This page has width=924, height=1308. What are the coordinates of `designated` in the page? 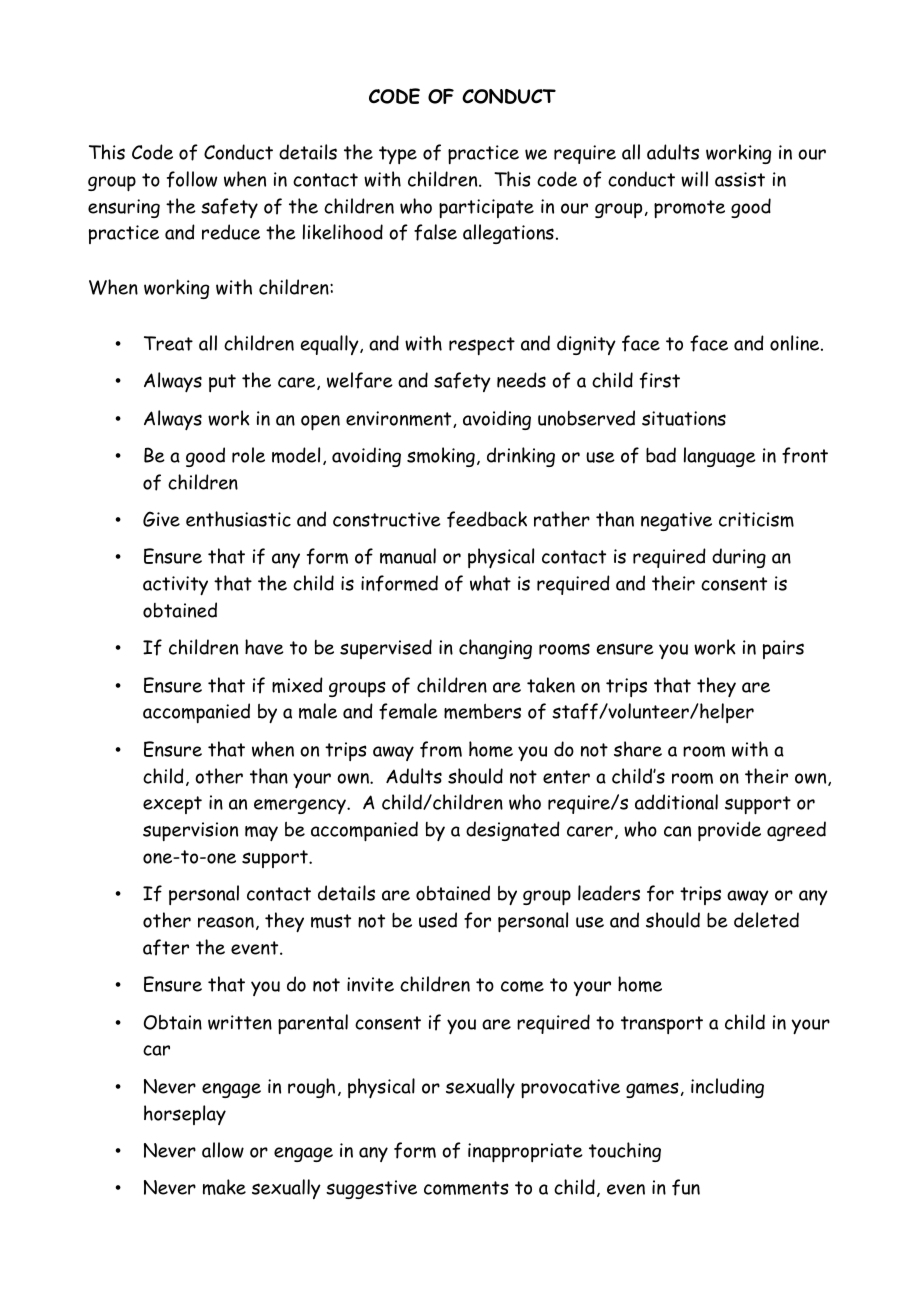 It's located at (513, 831).
